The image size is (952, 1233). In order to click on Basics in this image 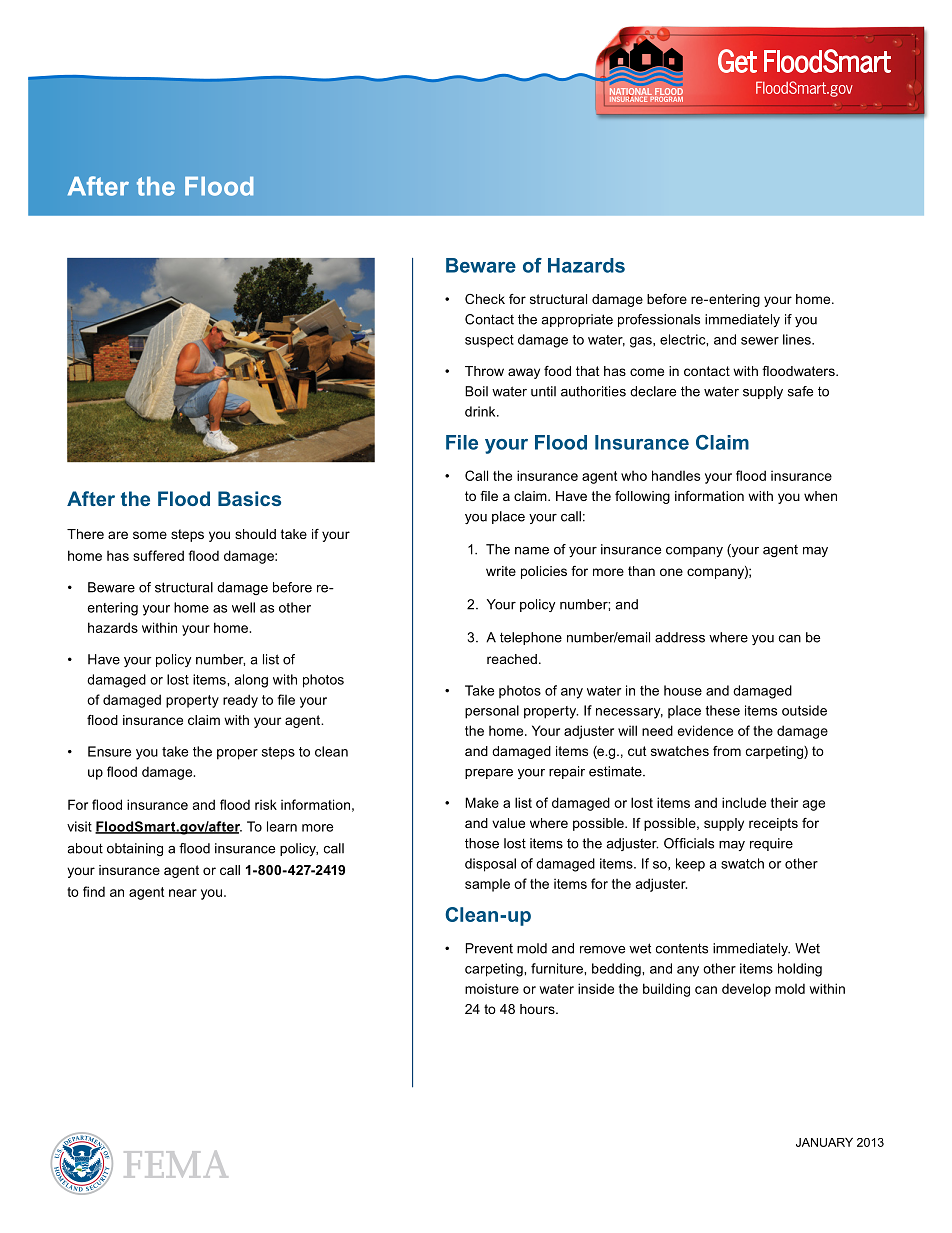, I will do `click(249, 498)`.
